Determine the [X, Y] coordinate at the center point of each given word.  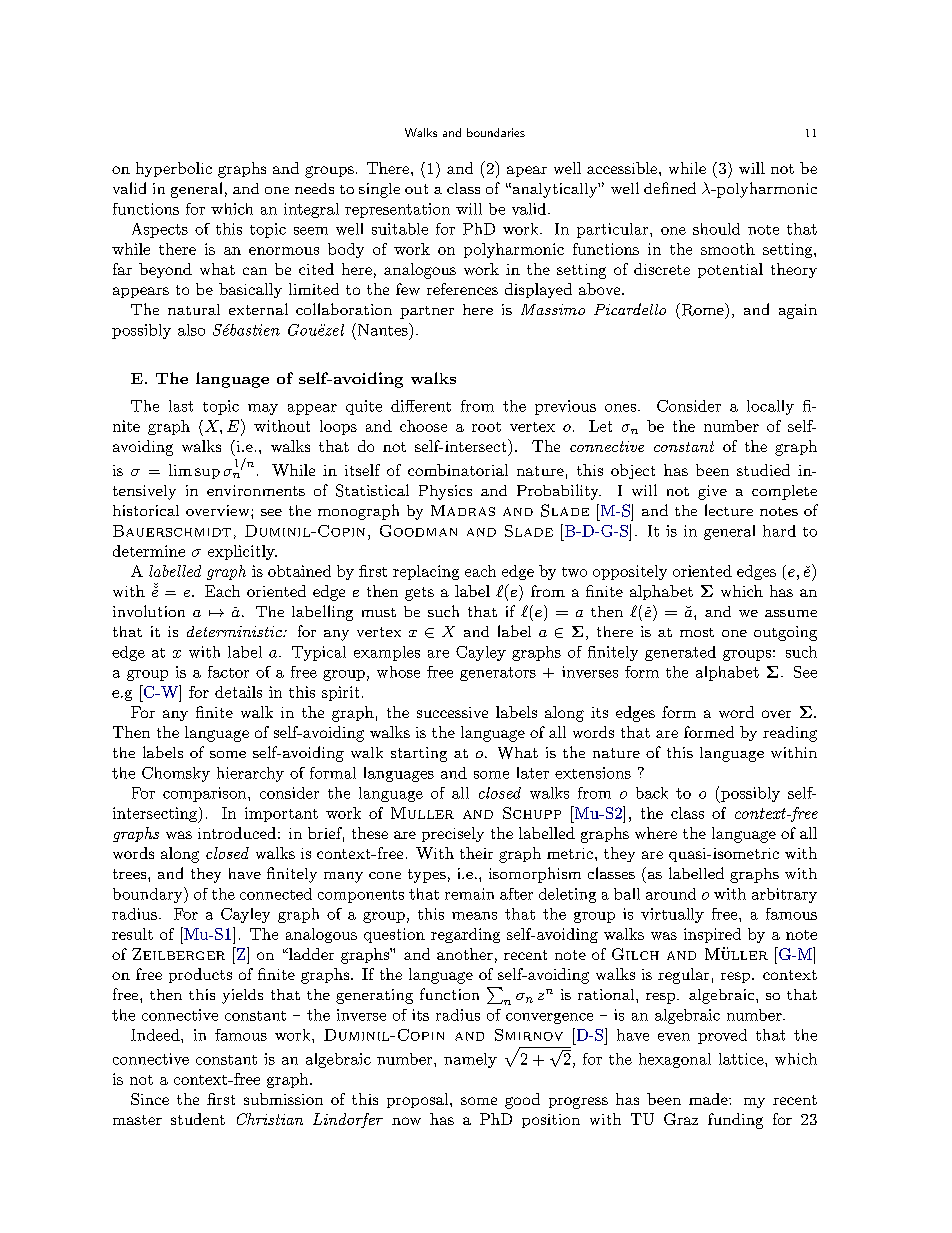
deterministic [235, 631]
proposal [419, 1100]
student [198, 1119]
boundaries [496, 132]
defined [670, 188]
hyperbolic [174, 169]
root [486, 427]
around [671, 894]
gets [419, 594]
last [181, 406]
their [476, 853]
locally [770, 407]
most [697, 632]
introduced [237, 833]
